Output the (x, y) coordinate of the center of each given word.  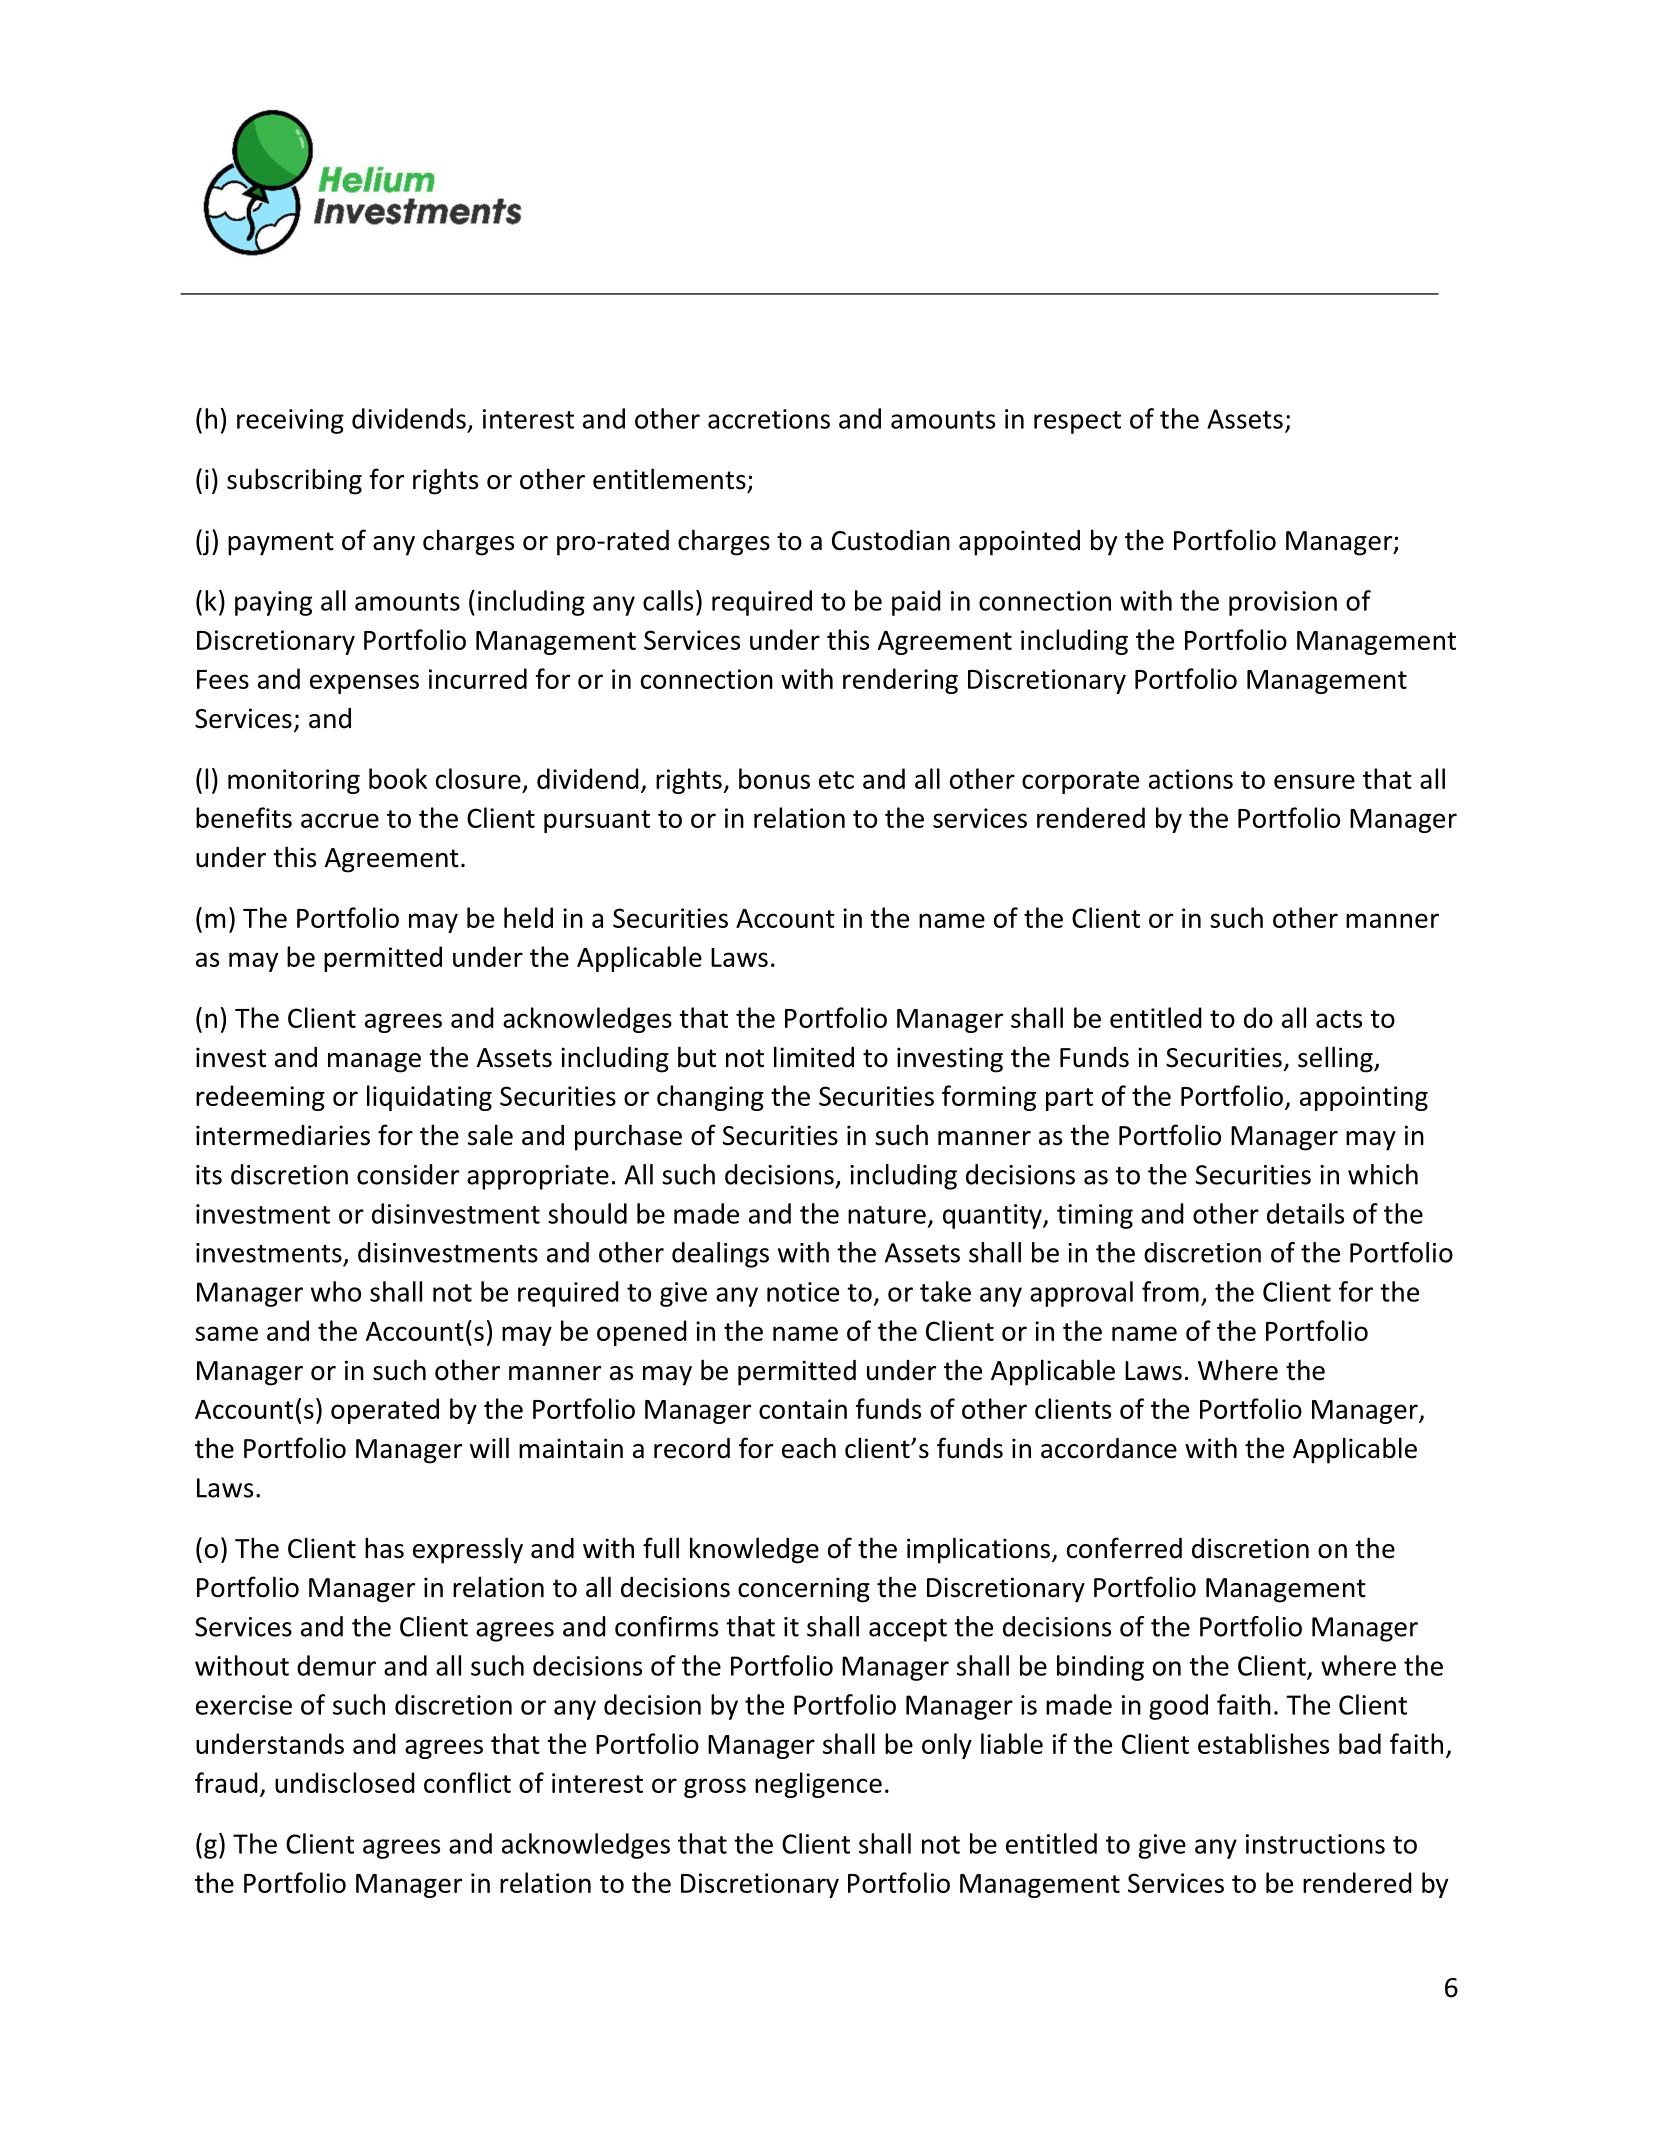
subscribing (294, 481)
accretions (769, 419)
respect (1077, 422)
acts (1339, 1019)
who (336, 1291)
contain (803, 1409)
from (1170, 1291)
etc (836, 780)
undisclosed (345, 1782)
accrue (340, 820)
